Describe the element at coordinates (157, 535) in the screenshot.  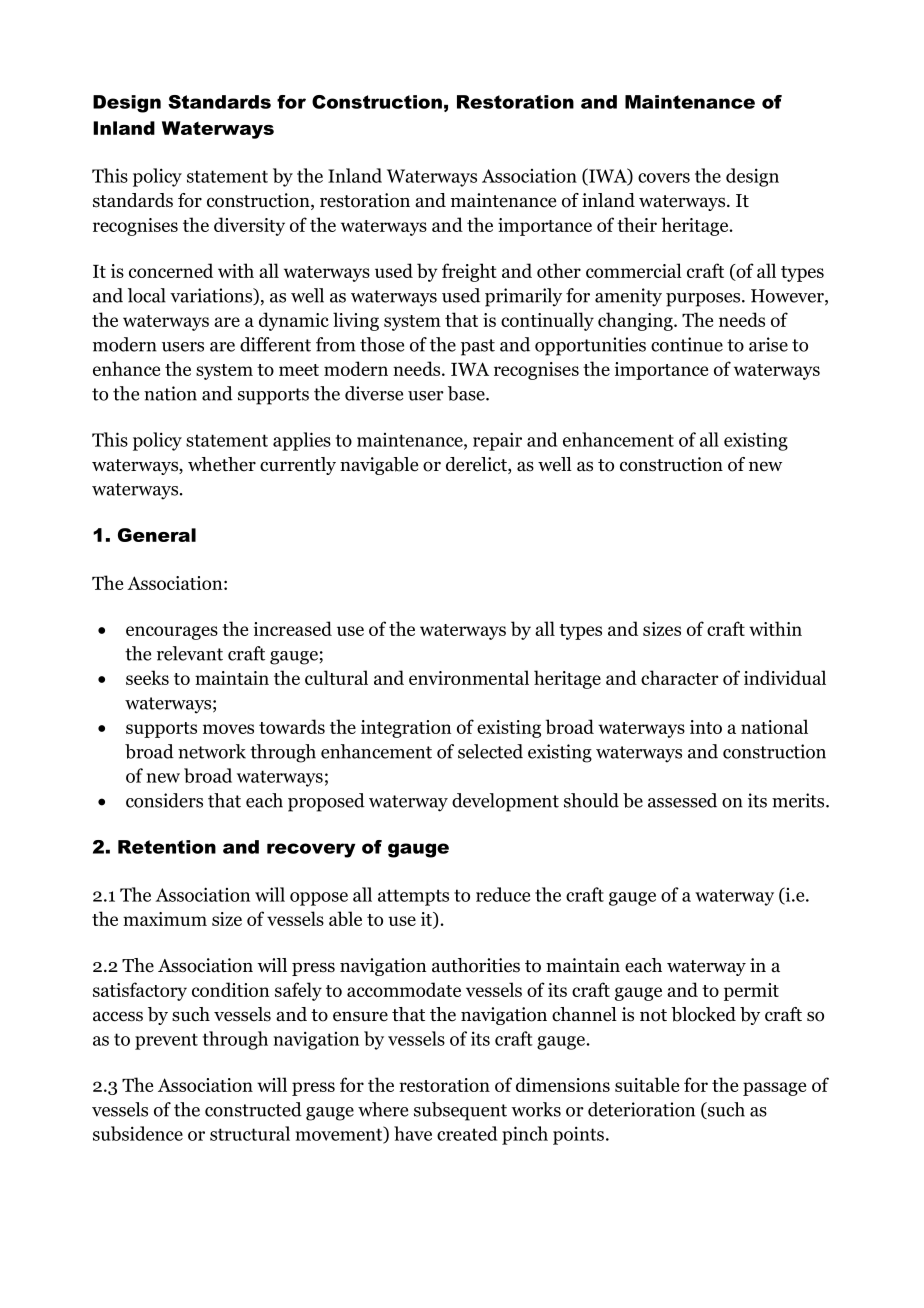
I see `General` at that location.
